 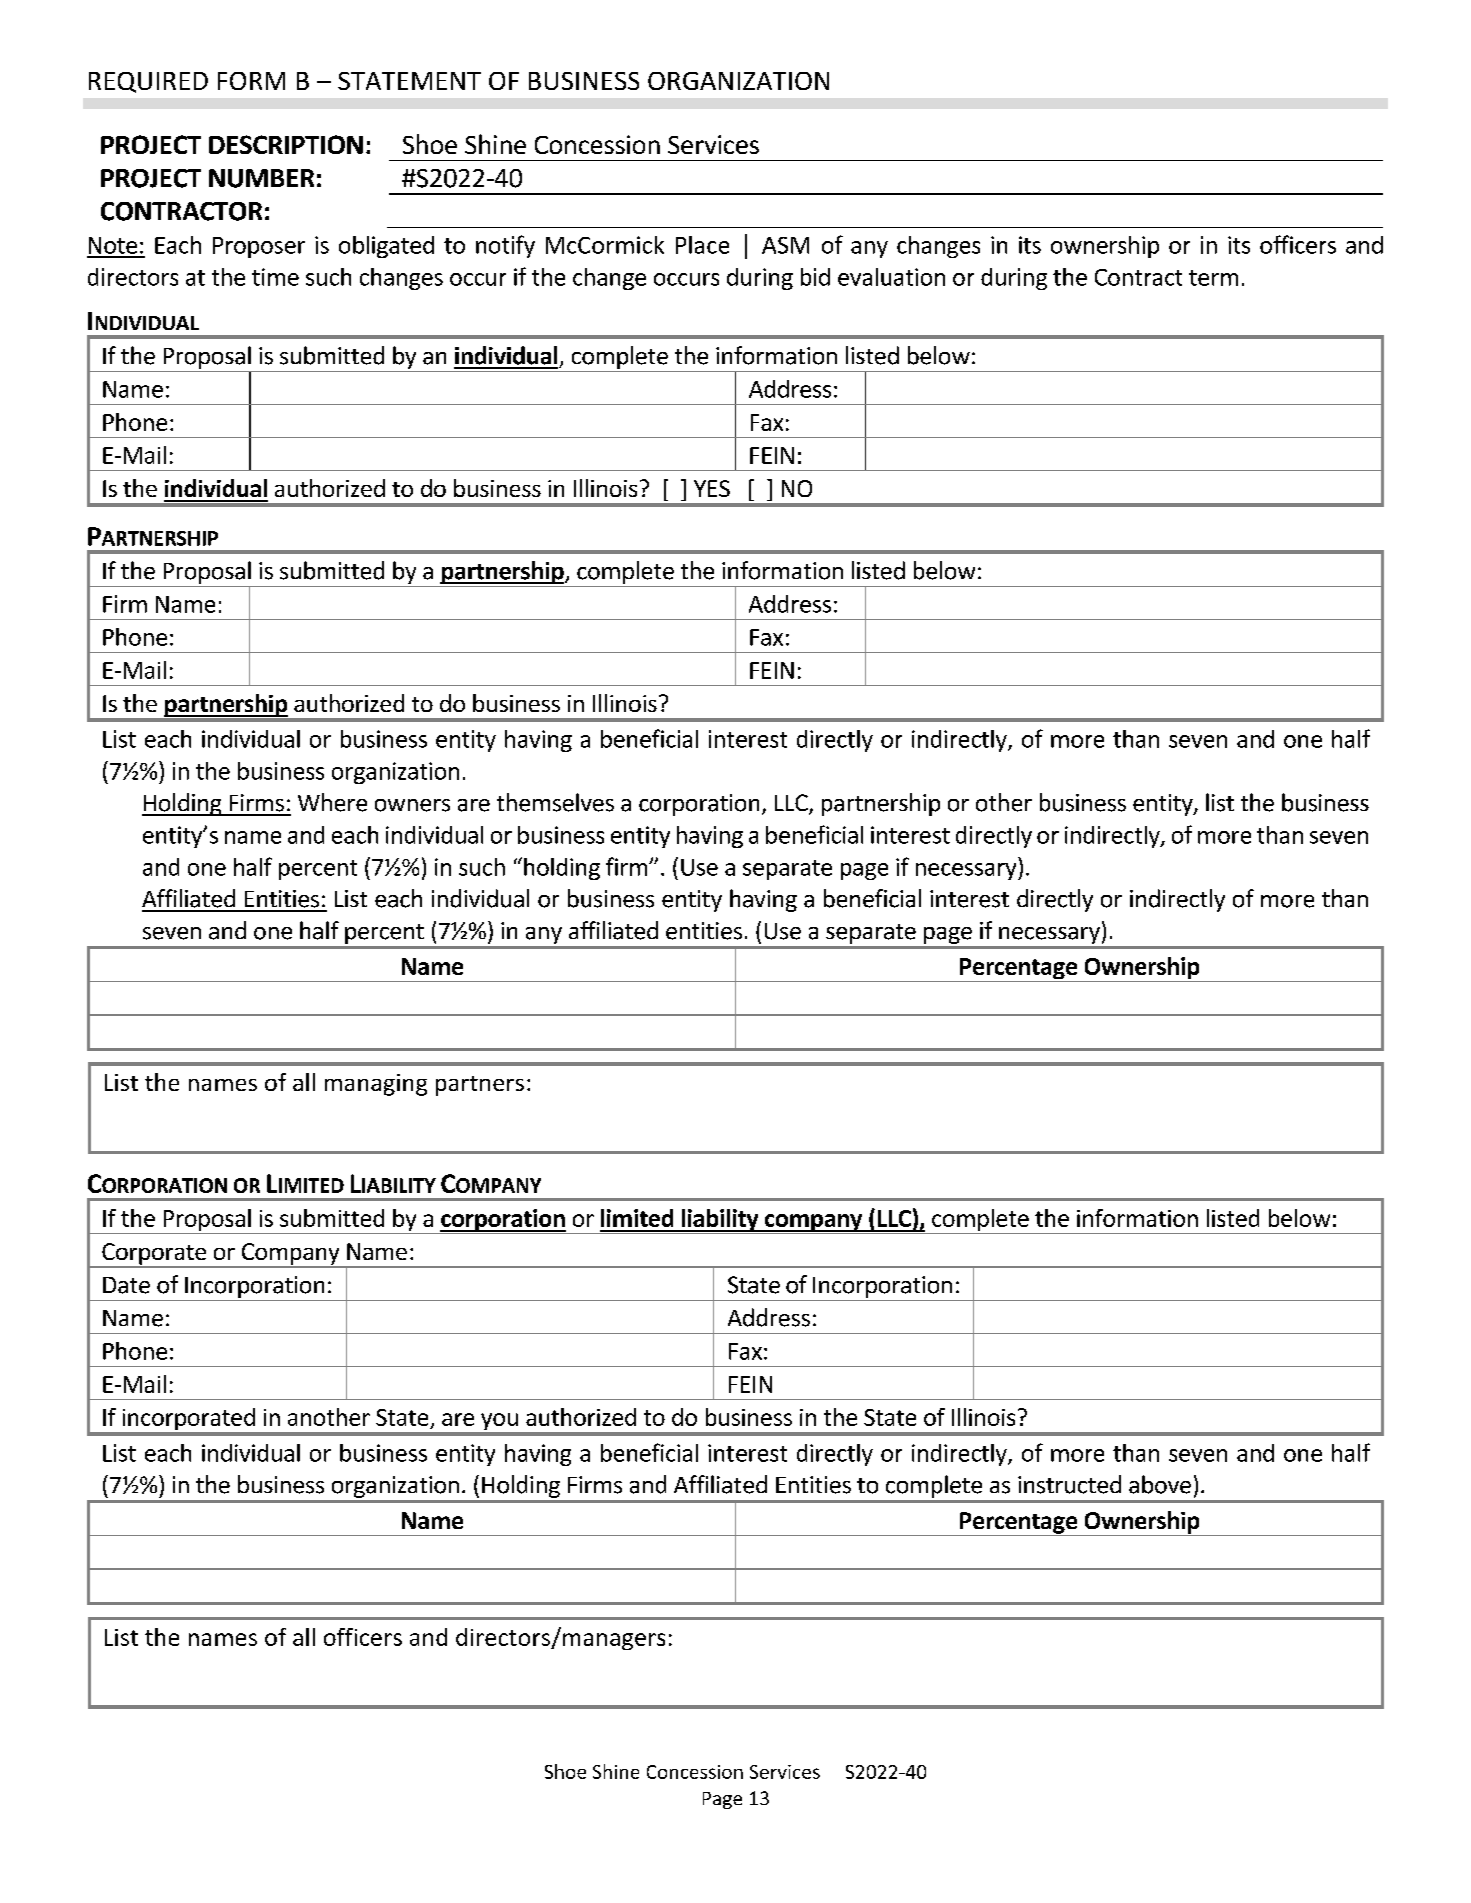 What do you see at coordinates (332, 802) in the screenshot?
I see `Where` at bounding box center [332, 802].
